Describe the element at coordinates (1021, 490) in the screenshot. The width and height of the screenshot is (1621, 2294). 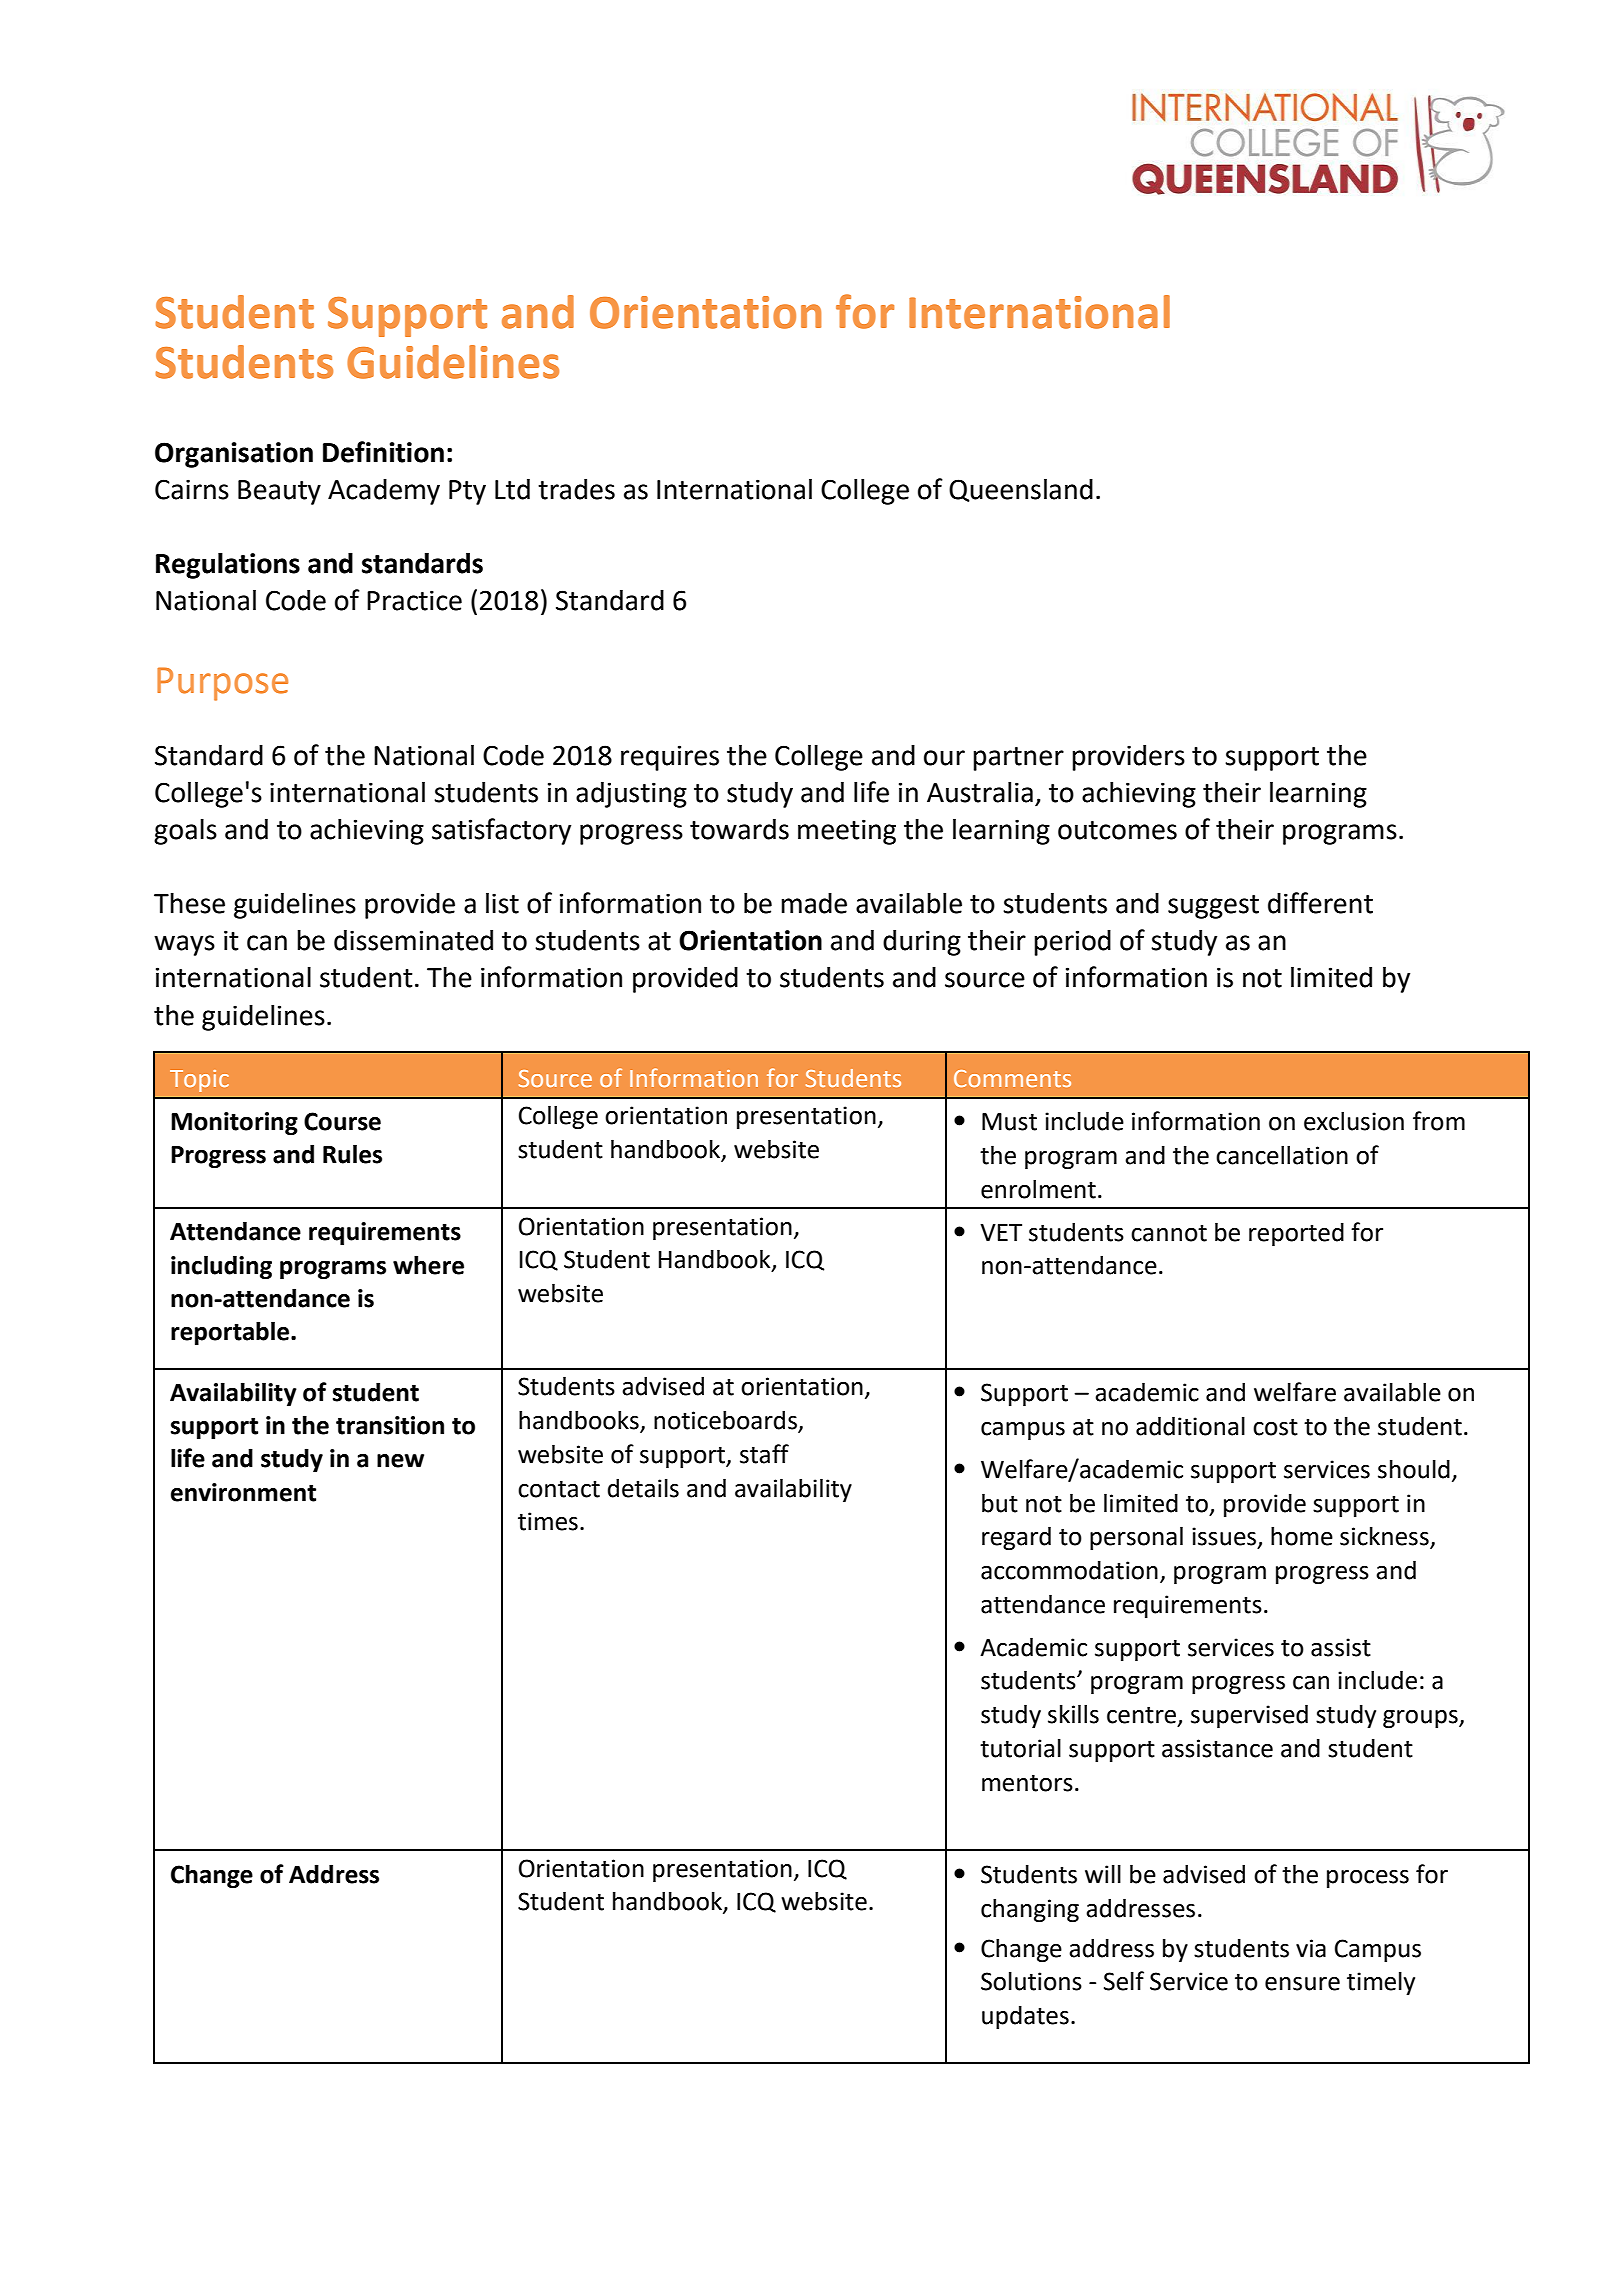
I see `Queensland` at that location.
